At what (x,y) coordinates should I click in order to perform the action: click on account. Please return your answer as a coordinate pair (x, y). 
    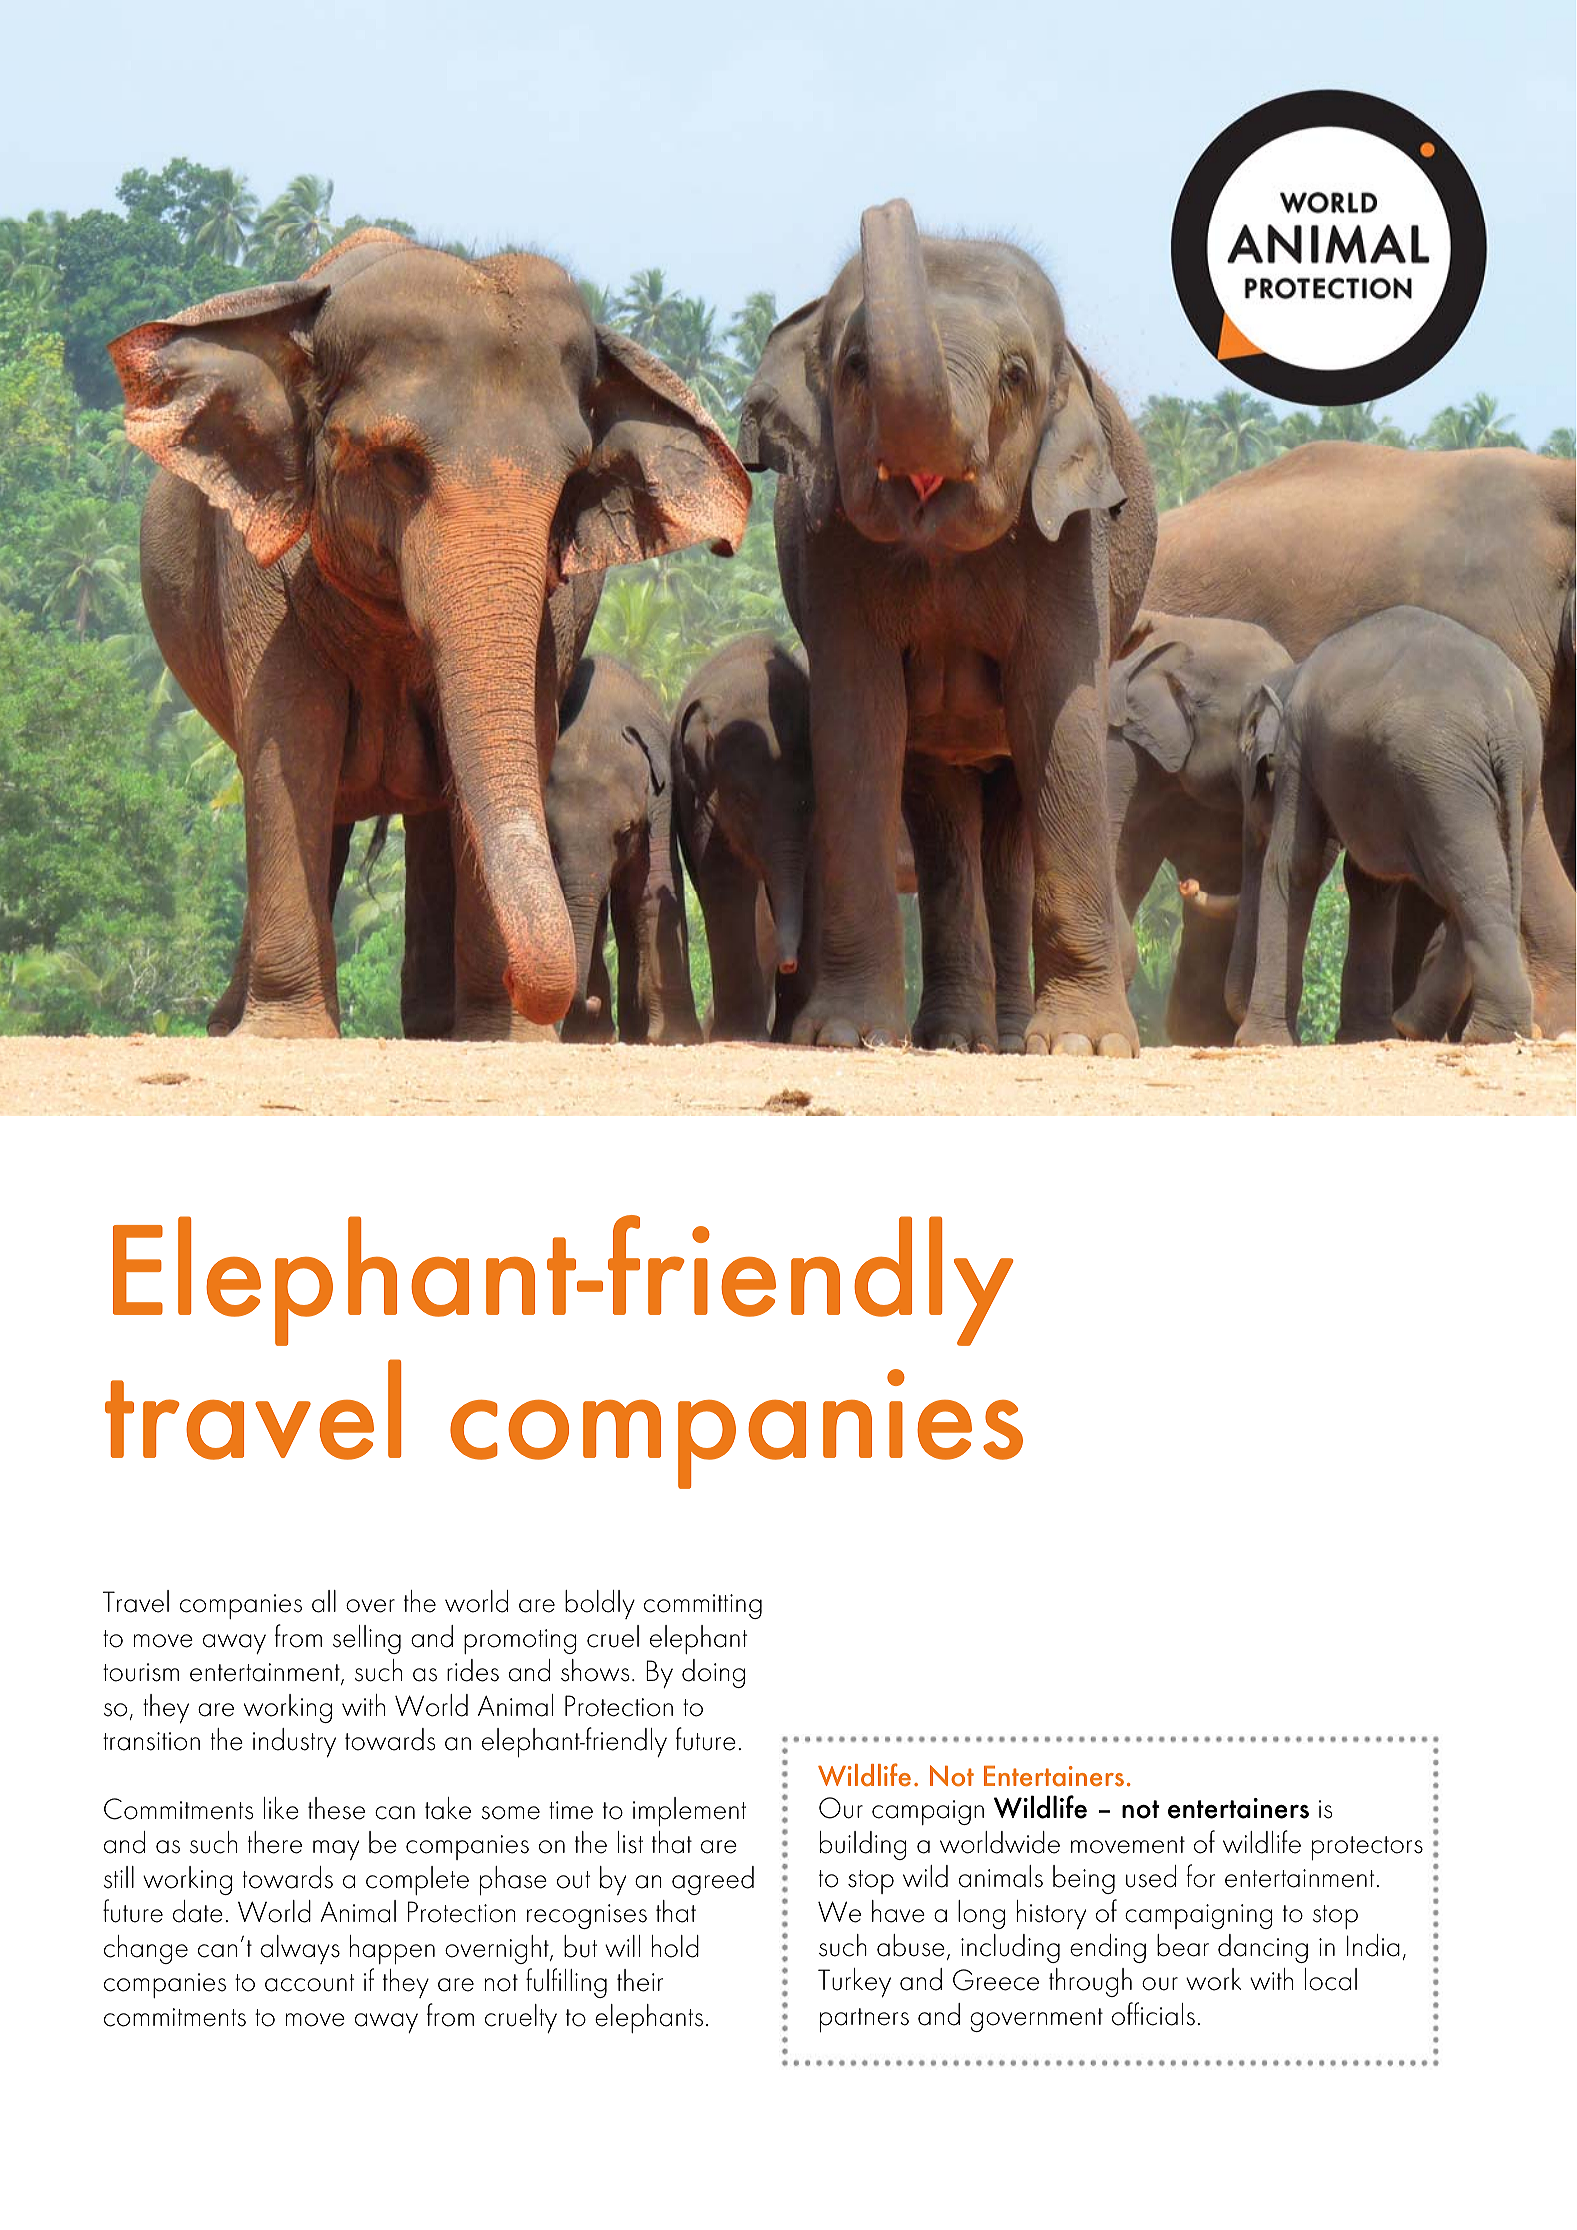
    Looking at the image, I should click on (309, 1983).
